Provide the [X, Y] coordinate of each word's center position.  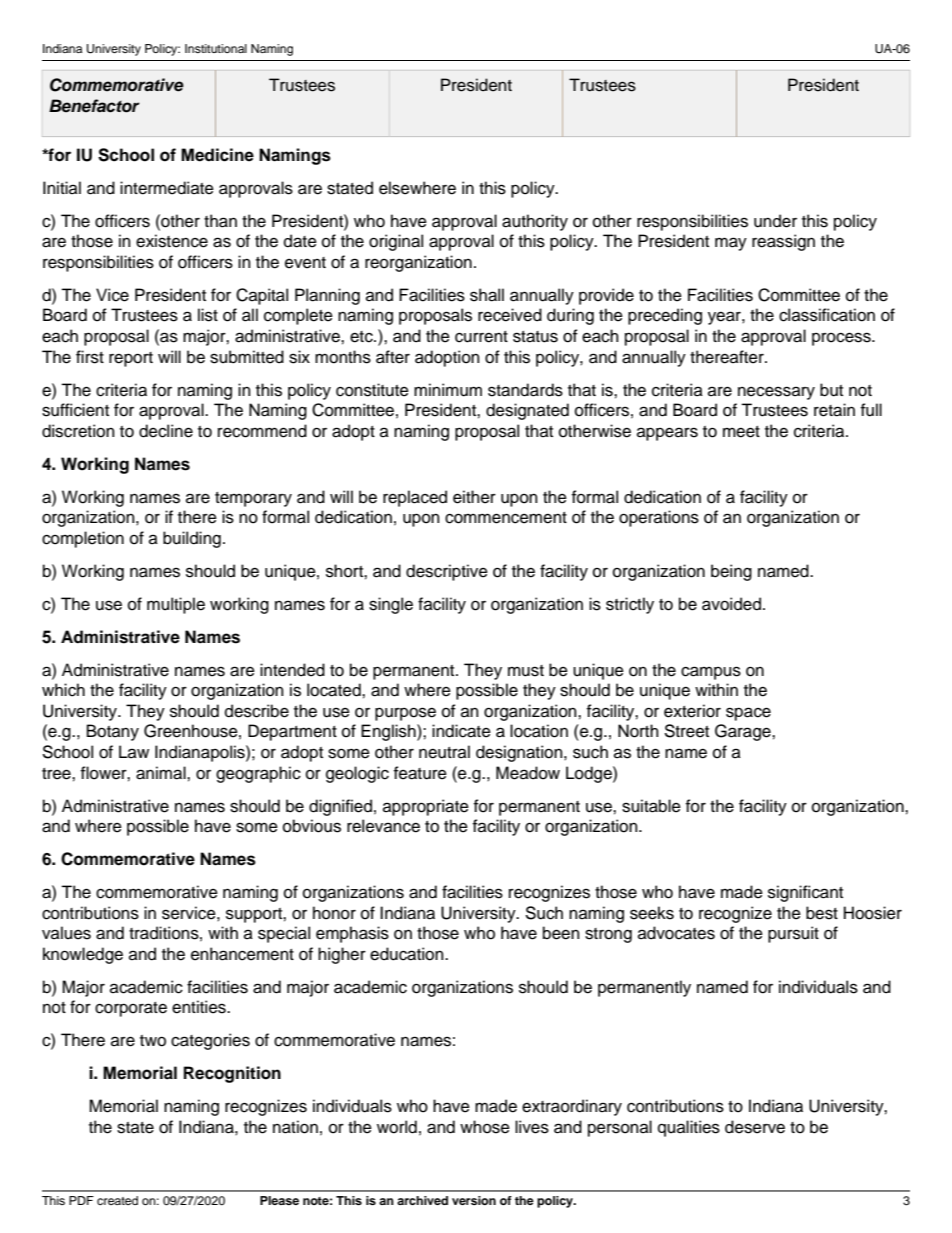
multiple [176, 605]
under [775, 221]
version [474, 1200]
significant [805, 893]
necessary [776, 393]
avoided [731, 604]
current [481, 337]
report [131, 359]
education [408, 954]
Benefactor [94, 106]
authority [535, 222]
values [66, 933]
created [117, 1200]
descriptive [447, 572]
